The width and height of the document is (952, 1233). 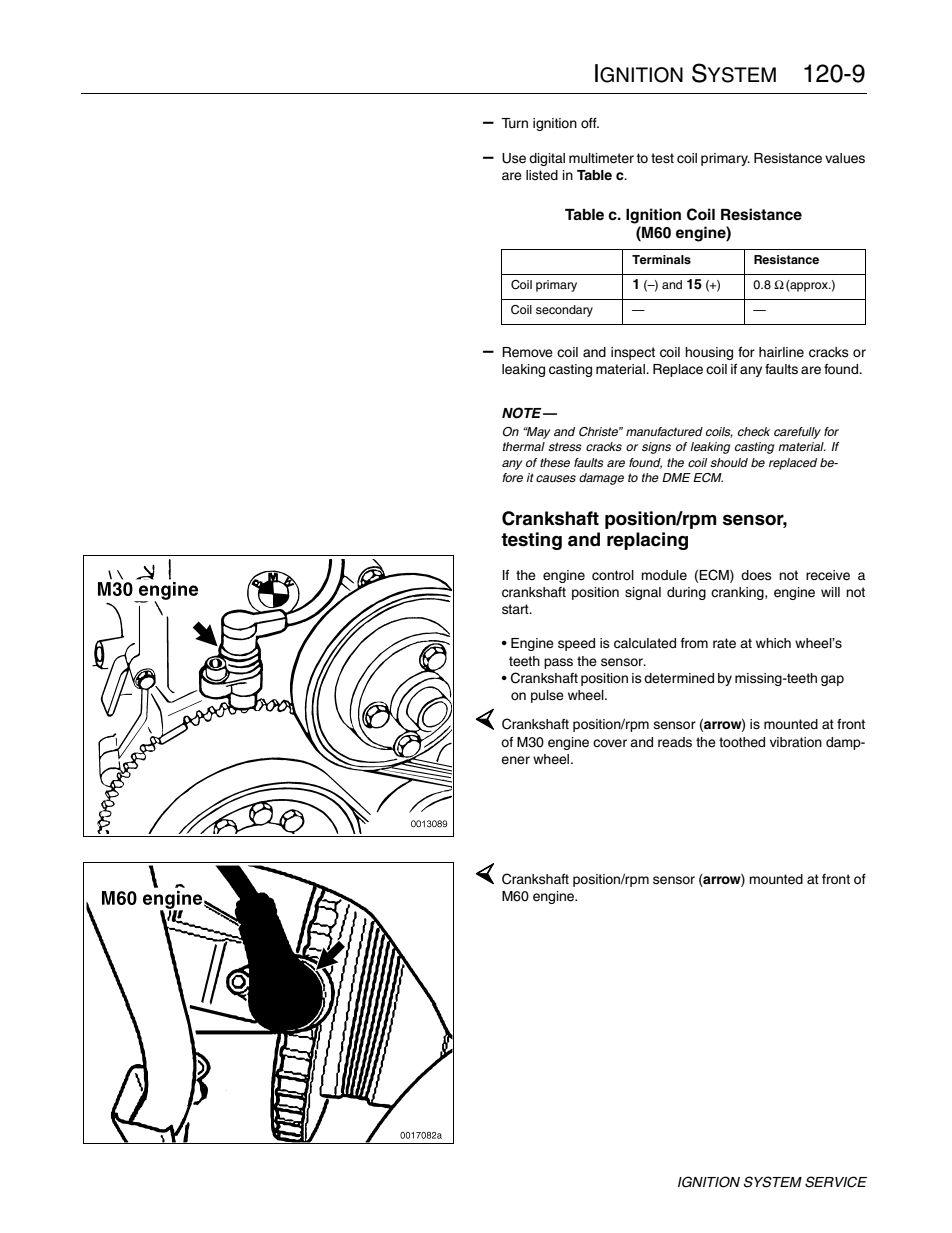 What do you see at coordinates (694, 643) in the document?
I see `from` at bounding box center [694, 643].
